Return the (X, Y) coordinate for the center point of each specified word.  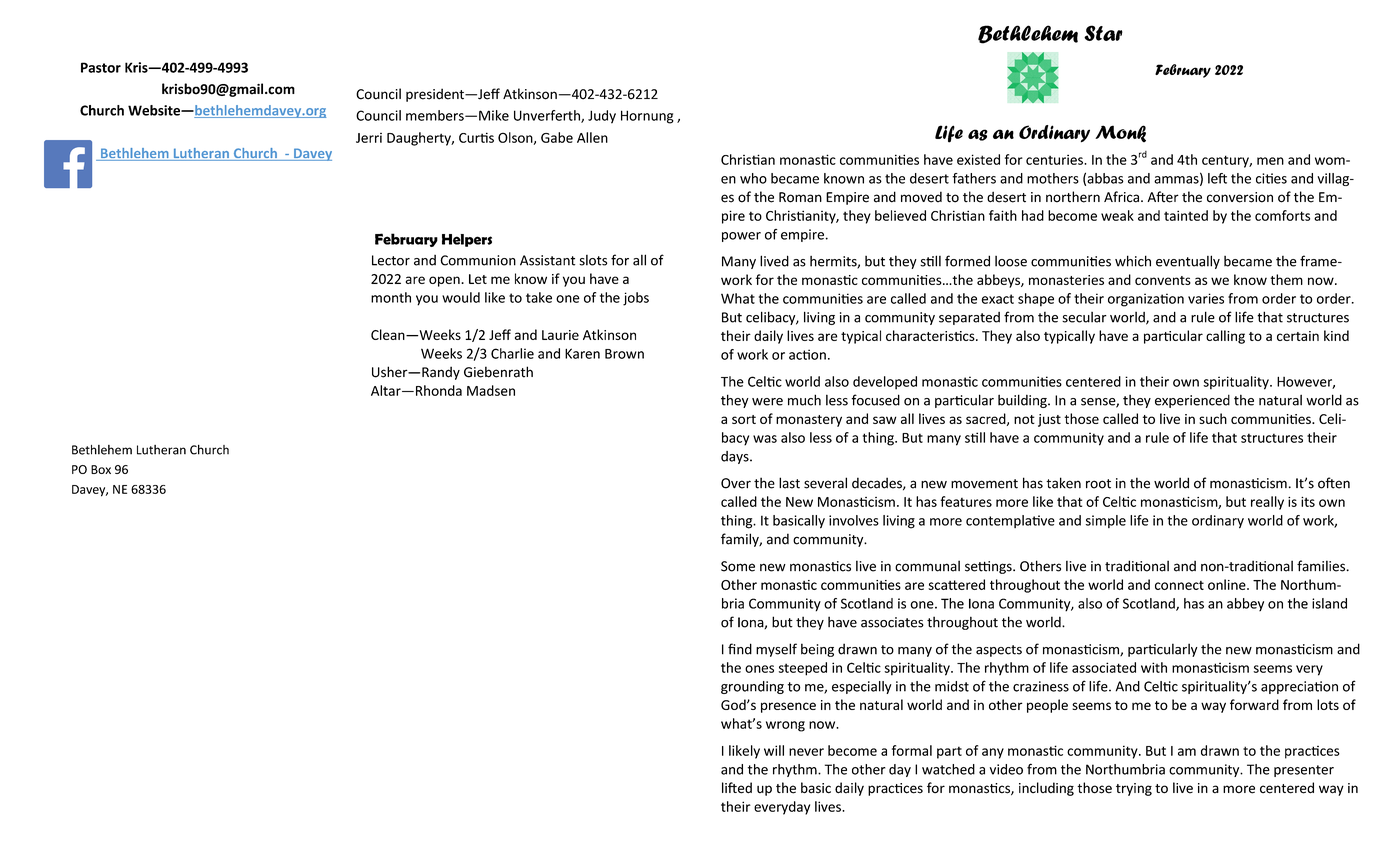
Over (736, 483)
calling (1225, 337)
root (1098, 484)
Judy (602, 117)
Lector (391, 260)
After (1163, 197)
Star (1103, 33)
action (807, 354)
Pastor (101, 67)
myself (776, 650)
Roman (800, 197)
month (391, 297)
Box (101, 469)
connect (1179, 585)
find (740, 649)
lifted (737, 788)
